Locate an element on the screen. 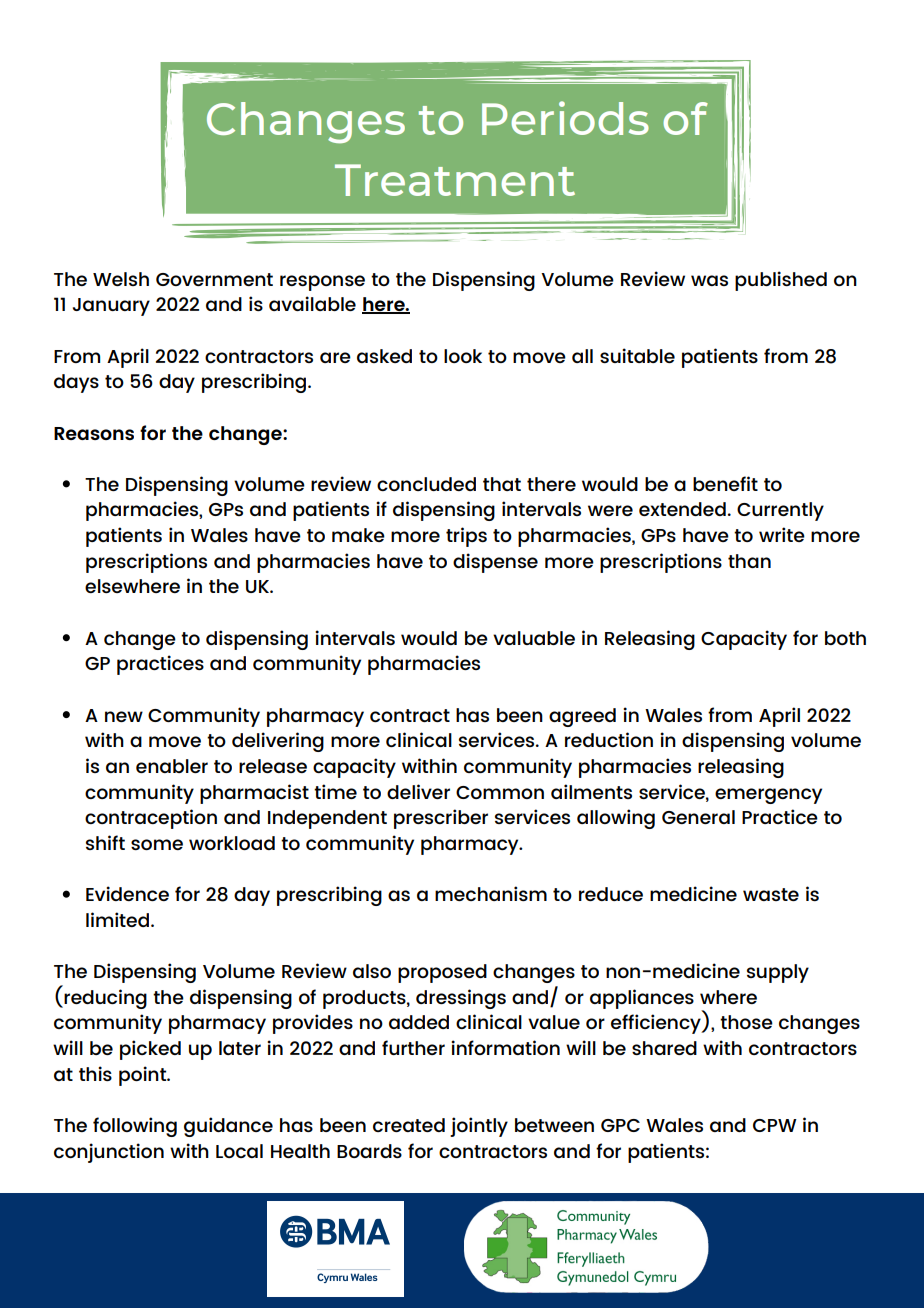 This screenshot has height=1308, width=924. Evidence is located at coordinates (127, 893).
